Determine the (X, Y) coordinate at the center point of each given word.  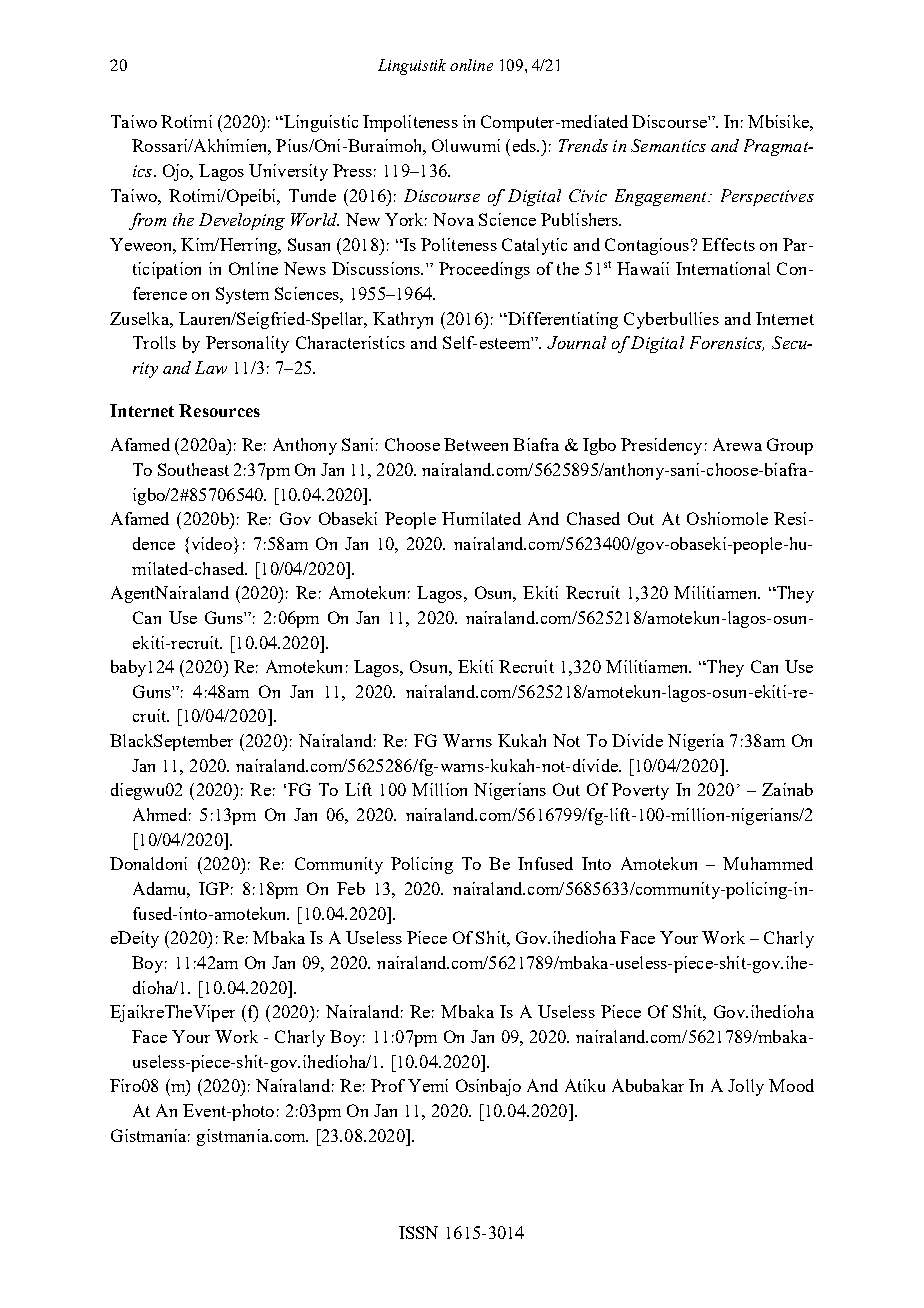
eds (525, 145)
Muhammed (768, 863)
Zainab (787, 789)
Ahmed (160, 814)
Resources (219, 410)
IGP (214, 888)
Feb (351, 888)
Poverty (640, 791)
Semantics (668, 145)
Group (790, 446)
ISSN (418, 1232)
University (288, 172)
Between (476, 444)
